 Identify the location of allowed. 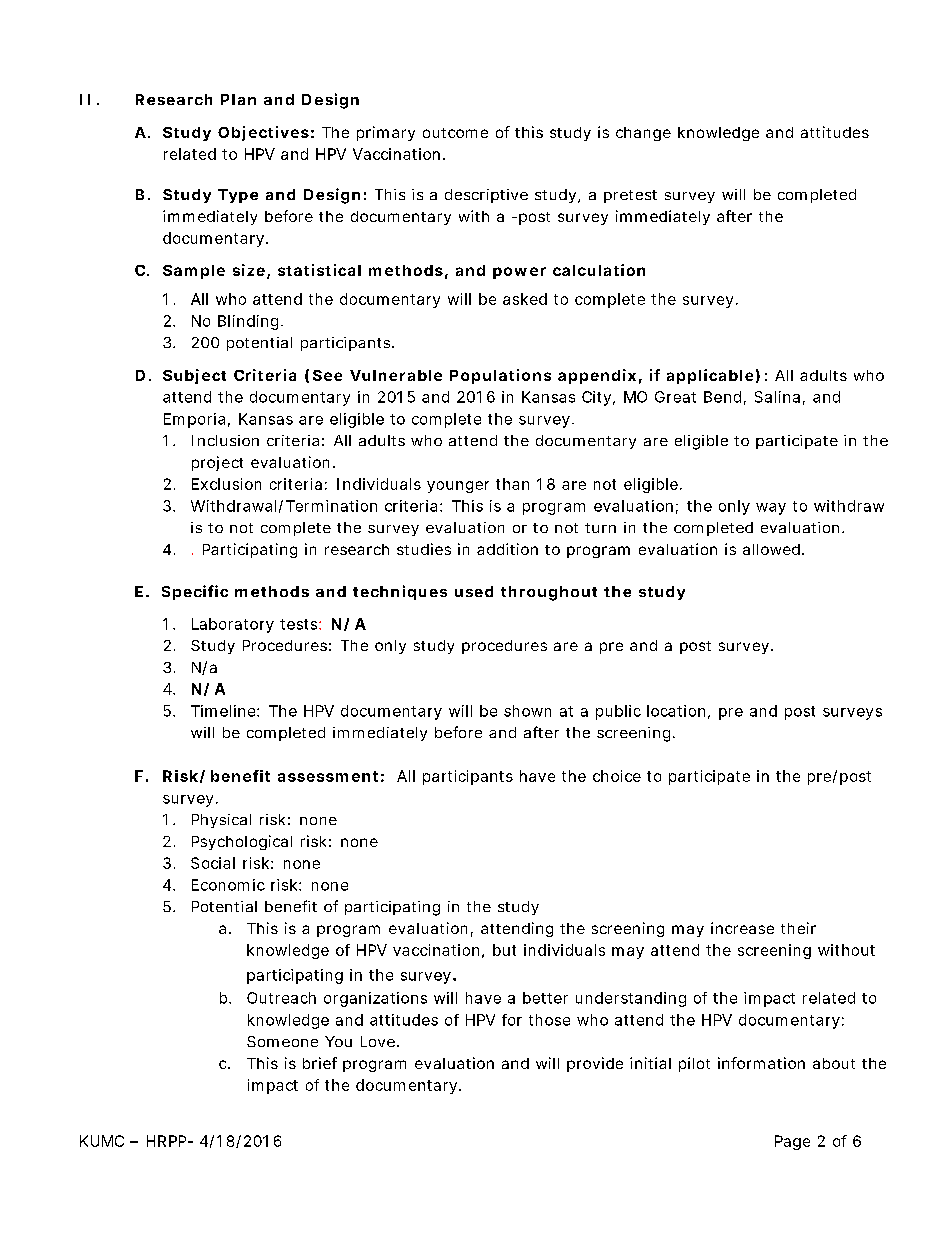
(771, 549).
